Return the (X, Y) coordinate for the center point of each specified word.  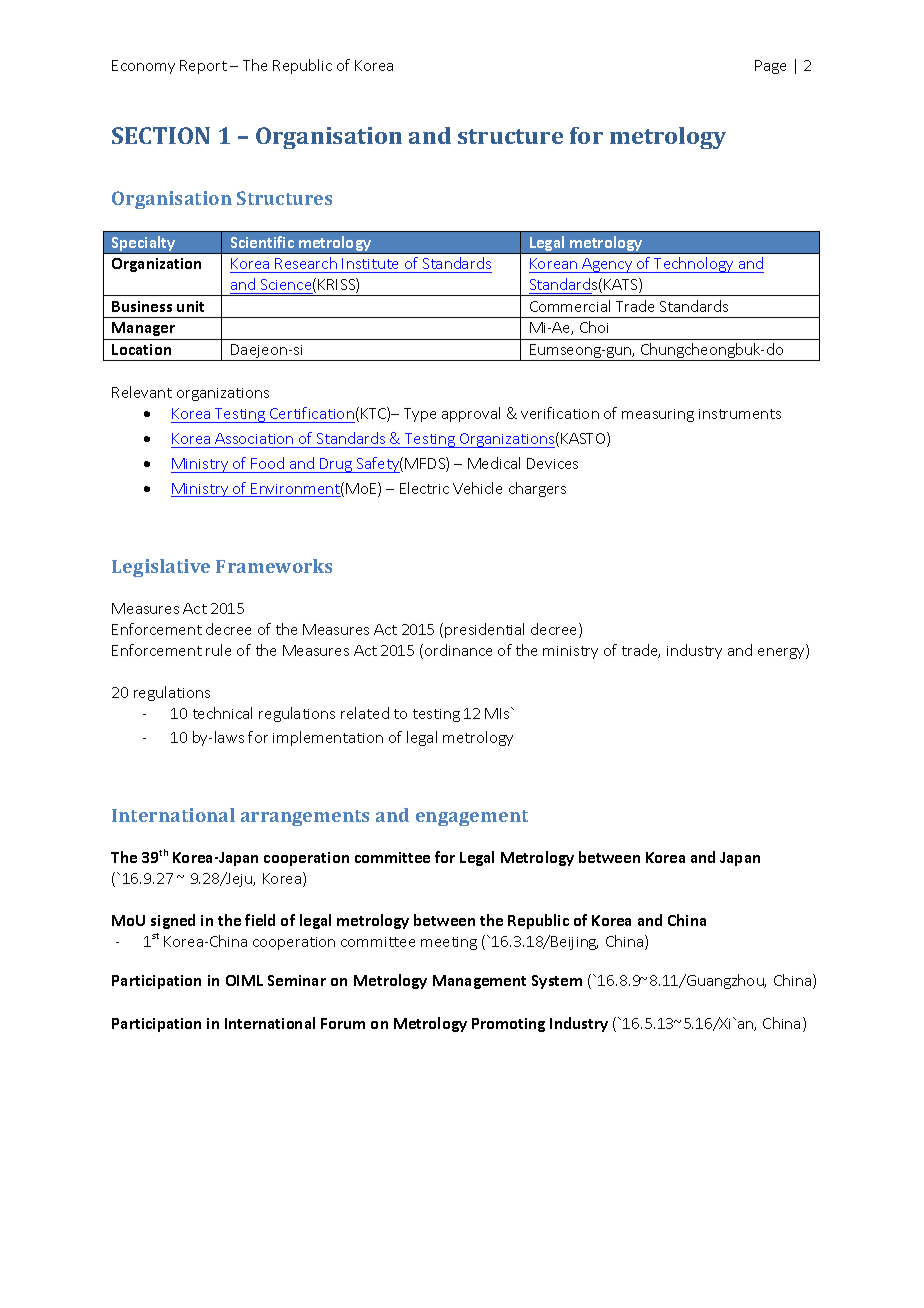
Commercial (570, 306)
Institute (370, 263)
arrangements (305, 818)
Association (254, 438)
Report (203, 67)
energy (782, 653)
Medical (494, 463)
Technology (694, 265)
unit (190, 306)
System (557, 982)
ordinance (458, 650)
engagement (472, 818)
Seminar (297, 980)
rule (218, 650)
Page (770, 67)
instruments (740, 414)
